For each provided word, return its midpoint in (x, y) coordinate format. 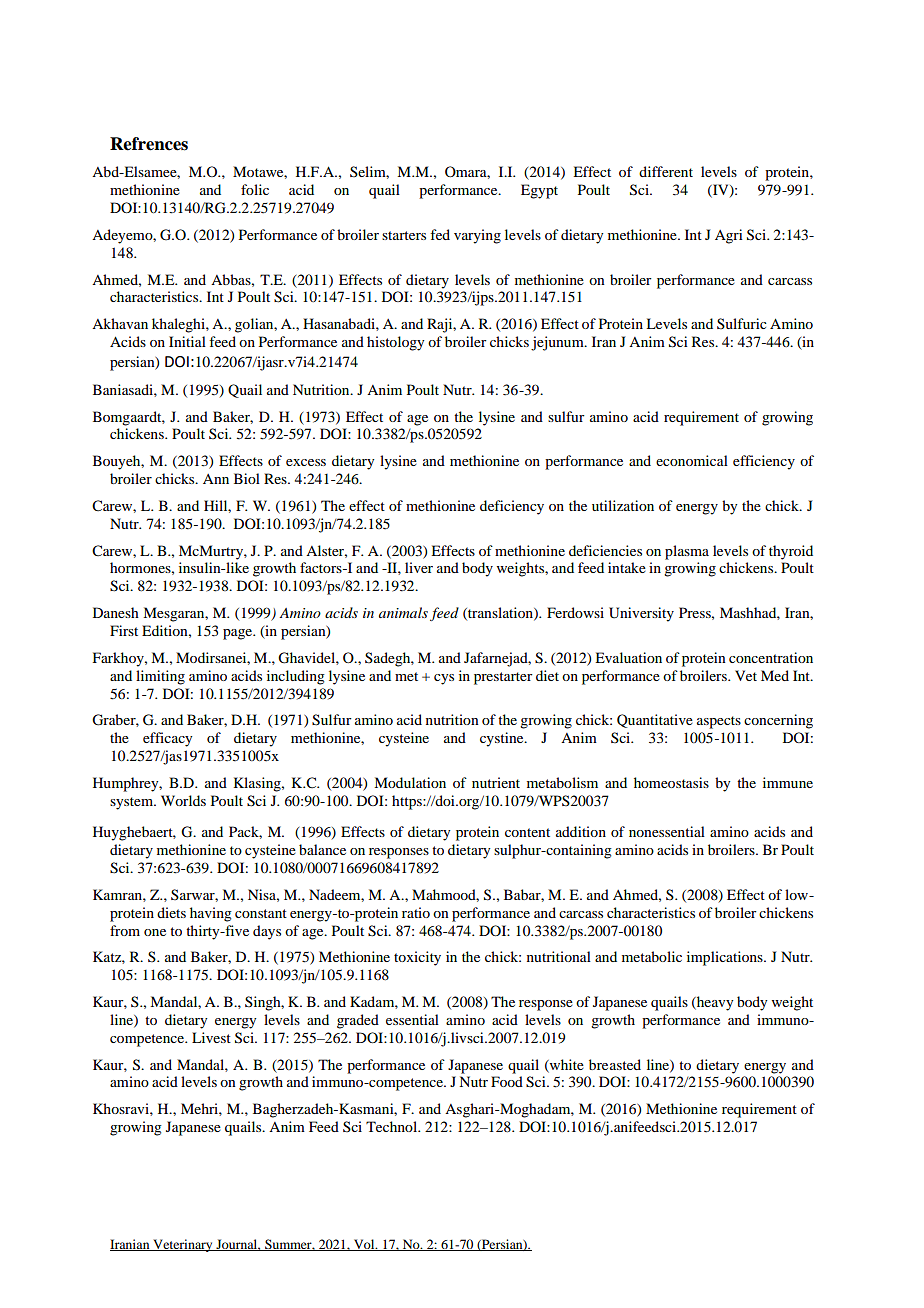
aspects (719, 722)
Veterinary (183, 1245)
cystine (503, 739)
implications (726, 958)
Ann (216, 479)
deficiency (512, 507)
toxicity (417, 958)
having (211, 914)
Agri (729, 236)
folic (255, 189)
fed (440, 234)
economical (692, 460)
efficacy (167, 739)
